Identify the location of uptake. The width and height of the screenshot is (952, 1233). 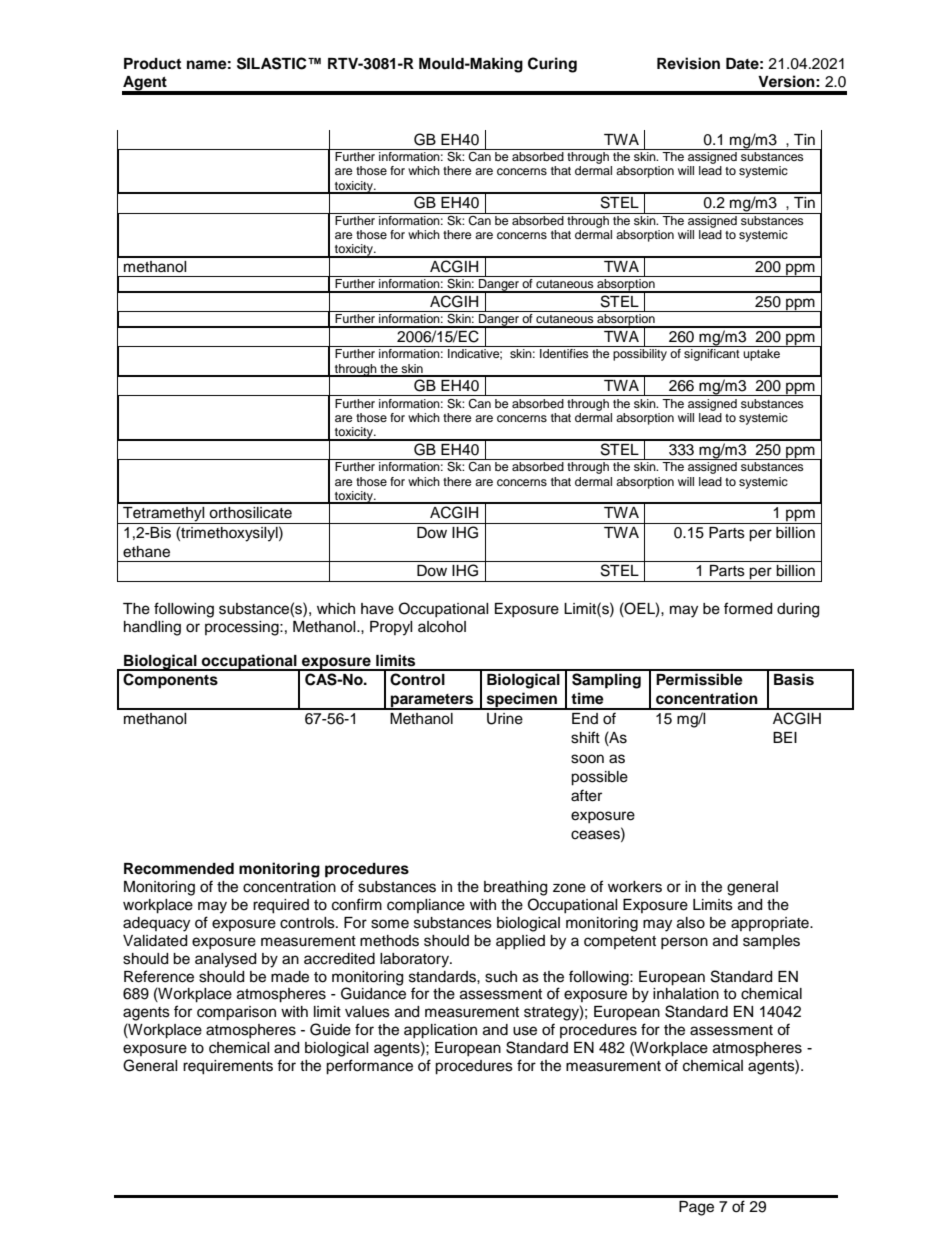
(761, 355).
